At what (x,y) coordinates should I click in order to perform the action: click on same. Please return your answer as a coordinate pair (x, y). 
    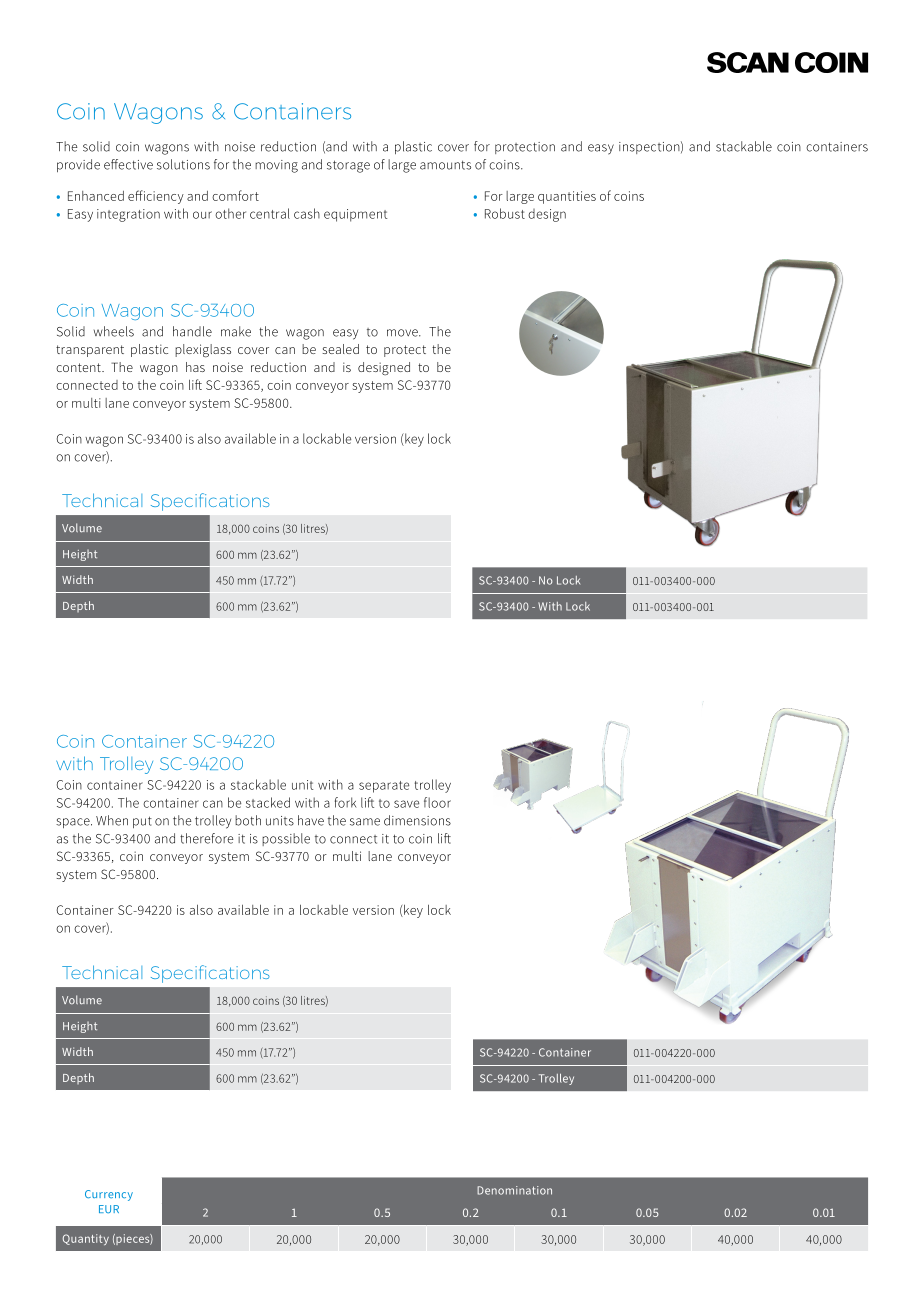
    Looking at the image, I should click on (365, 822).
